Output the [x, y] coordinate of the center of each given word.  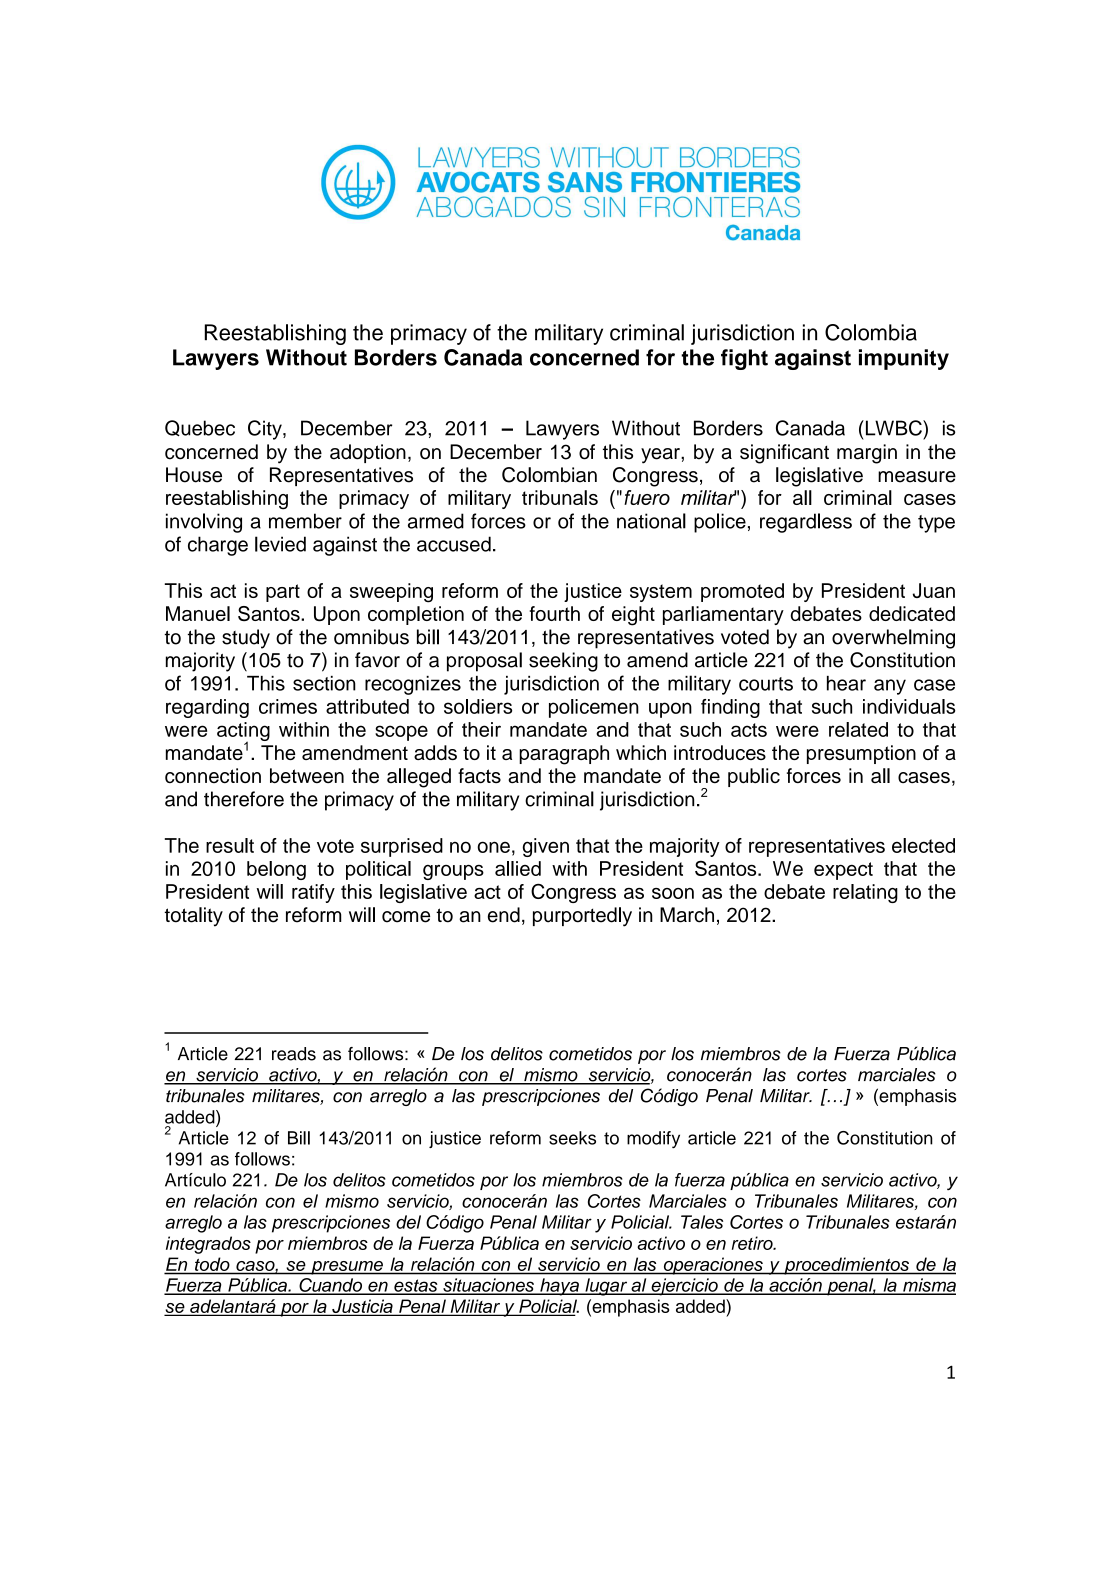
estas [416, 1286]
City [266, 430]
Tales [702, 1222]
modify [653, 1139]
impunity [904, 359]
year [661, 456]
